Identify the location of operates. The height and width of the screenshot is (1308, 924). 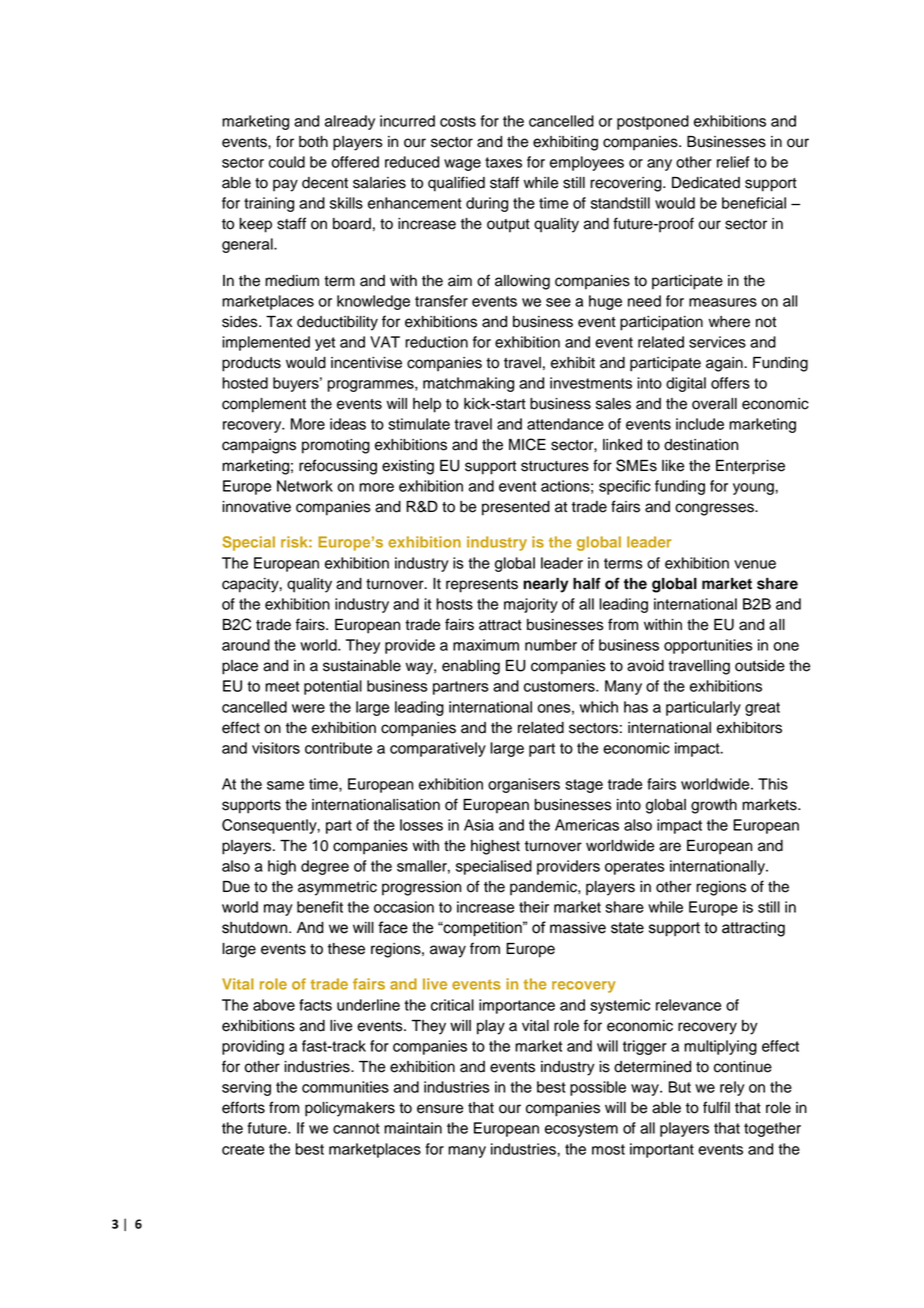
(635, 868).
